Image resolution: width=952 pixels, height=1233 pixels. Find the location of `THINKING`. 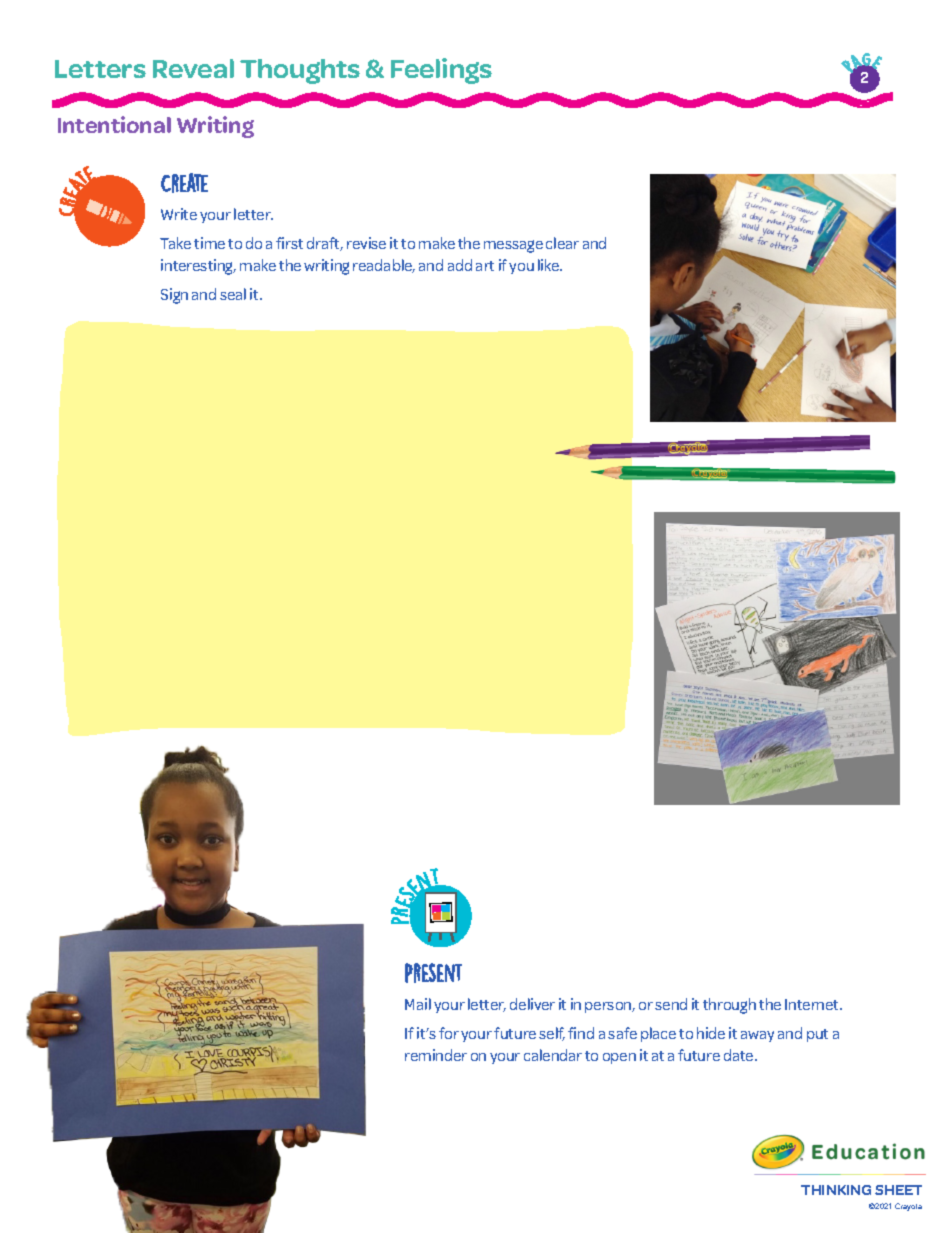

THINKING is located at coordinates (836, 1190).
